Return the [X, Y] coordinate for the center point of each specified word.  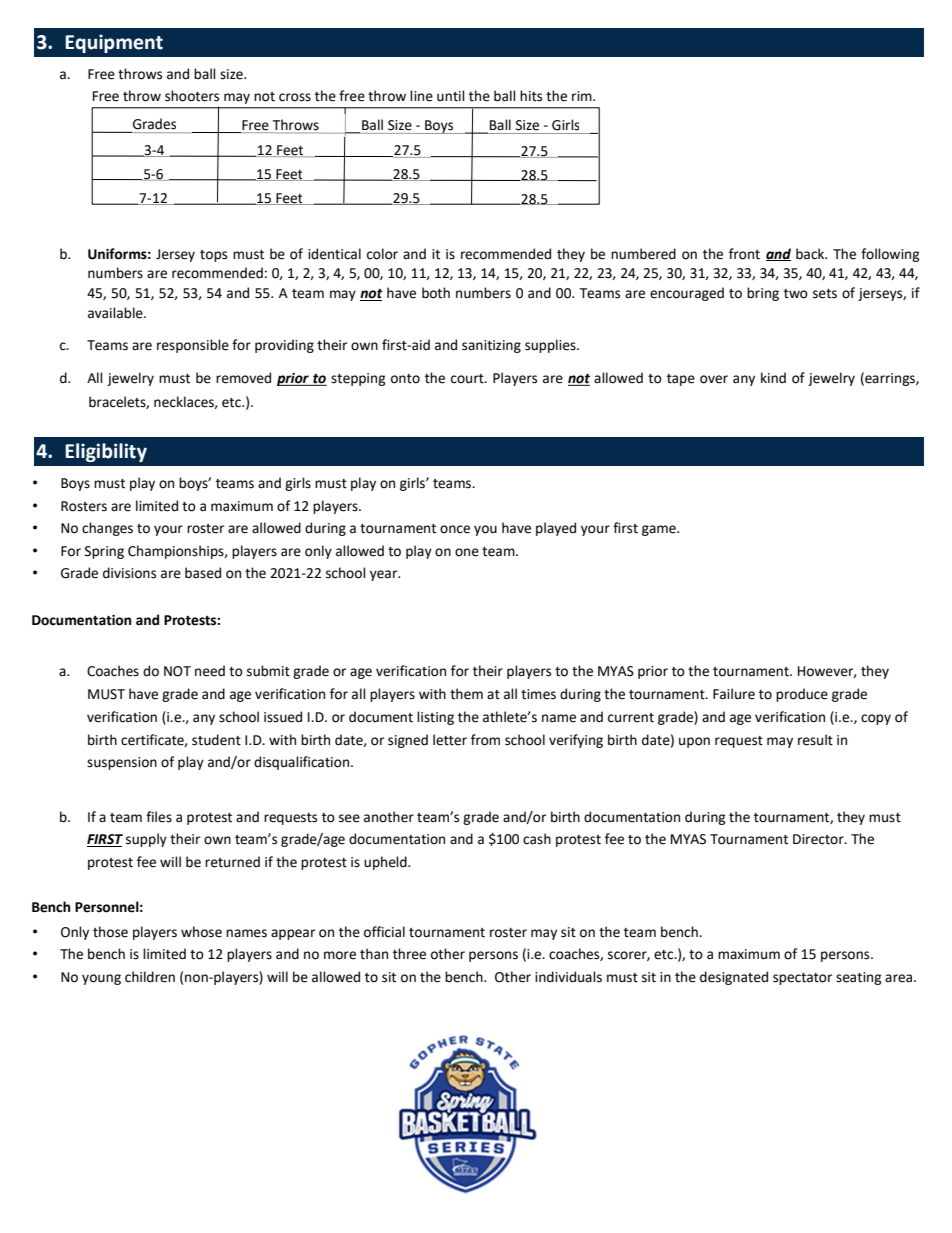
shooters [192, 96]
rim [583, 96]
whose [201, 932]
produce [802, 695]
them [466, 694]
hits [531, 96]
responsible [193, 346]
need [210, 671]
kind [773, 377]
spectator [802, 979]
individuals [568, 977]
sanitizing [491, 346]
